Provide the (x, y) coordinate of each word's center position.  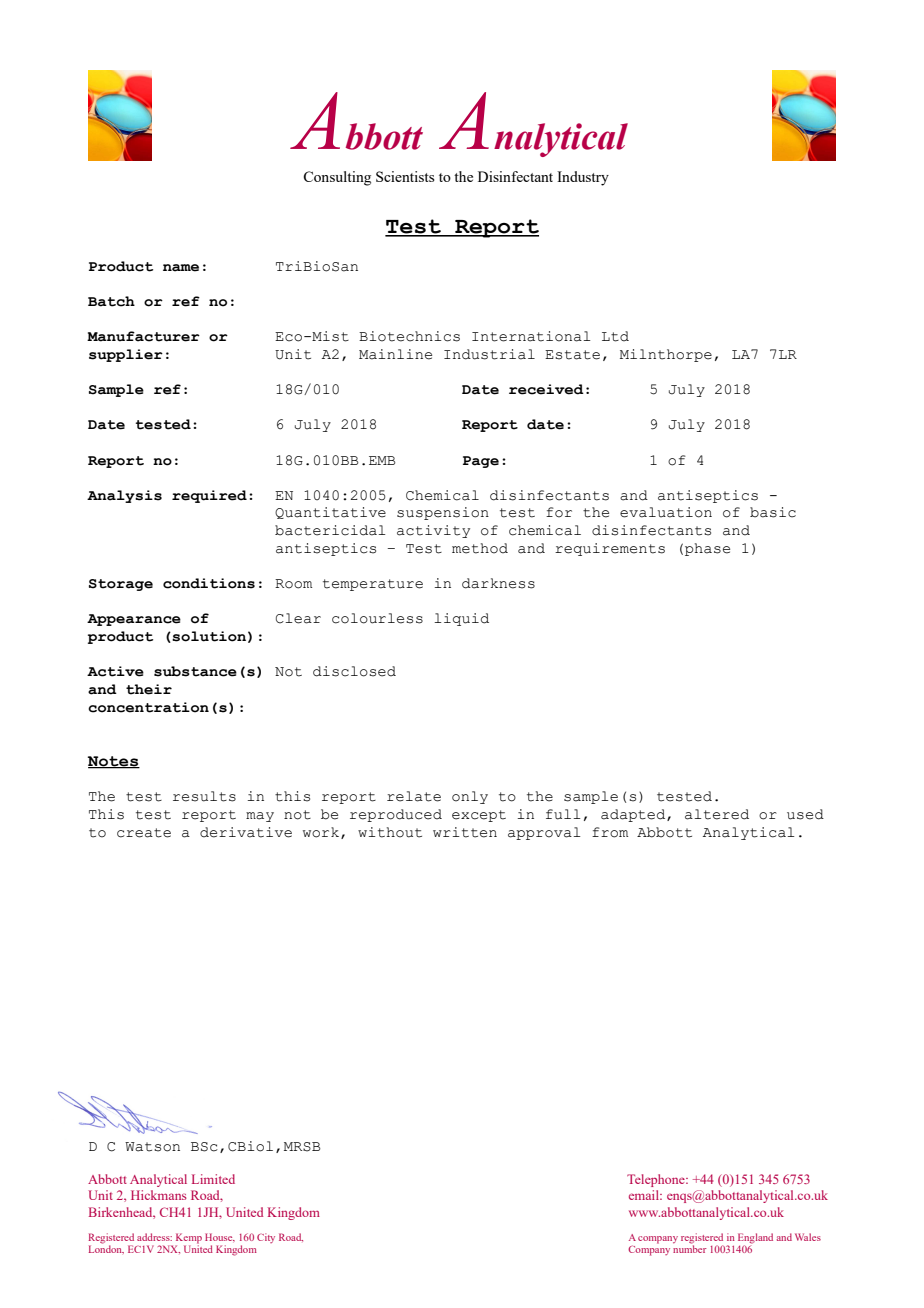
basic (773, 512)
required (209, 496)
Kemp (189, 1238)
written (465, 832)
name (181, 268)
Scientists (405, 176)
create (144, 833)
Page (481, 462)
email (645, 1195)
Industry (583, 178)
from (610, 832)
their (149, 689)
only (470, 797)
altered (717, 814)
